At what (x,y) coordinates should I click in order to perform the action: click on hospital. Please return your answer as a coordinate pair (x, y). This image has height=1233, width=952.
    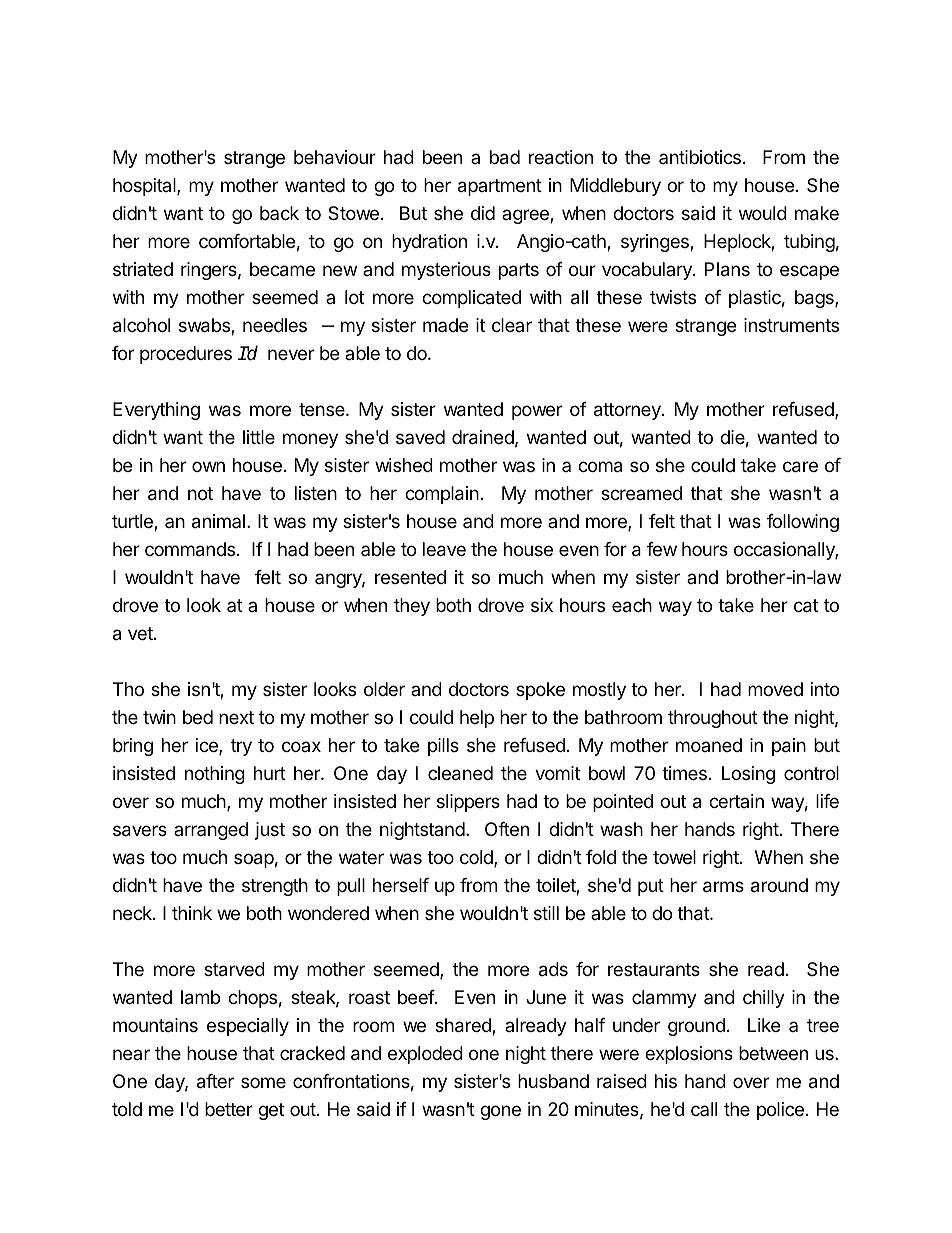
    Looking at the image, I should click on (145, 187).
